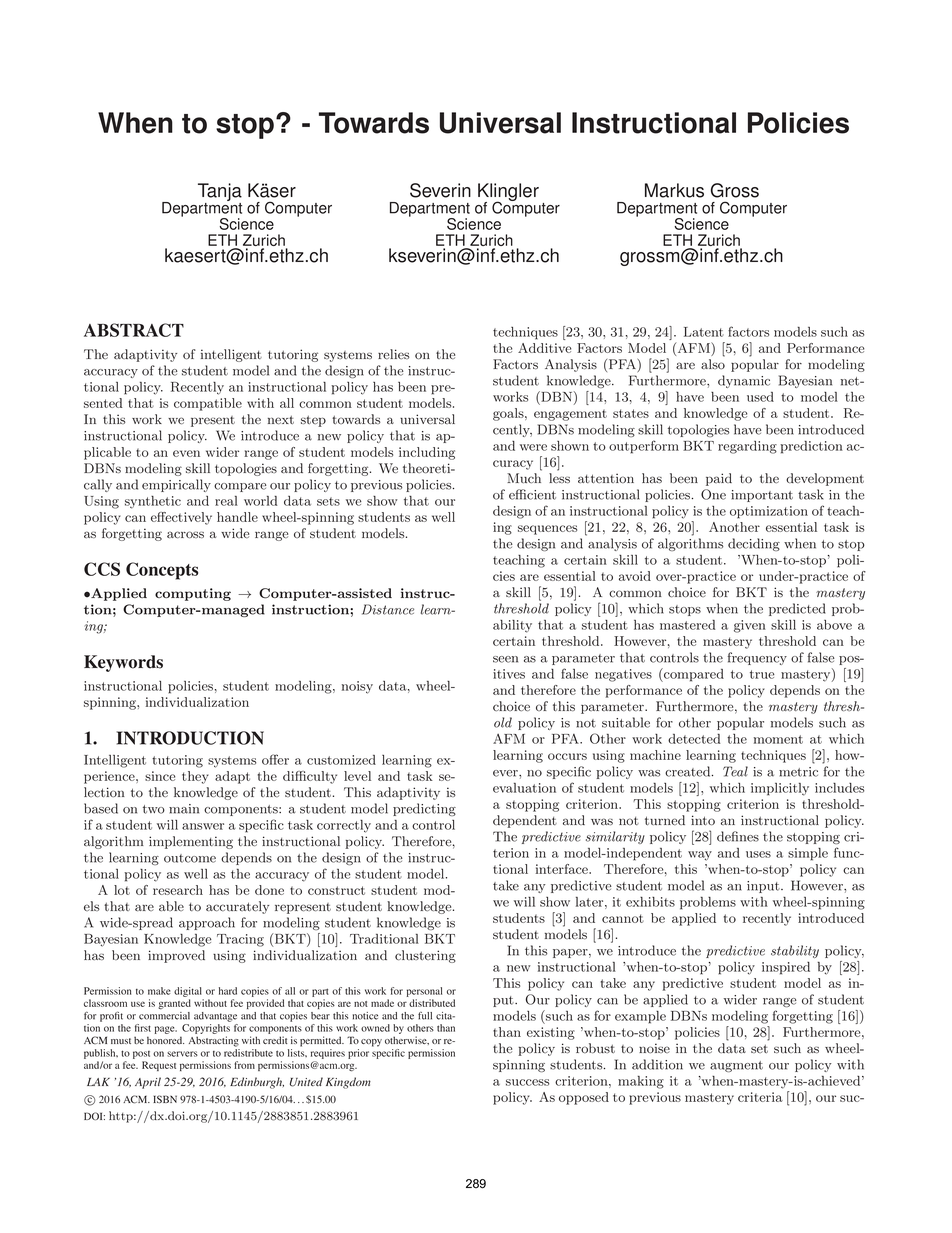 The height and width of the screenshot is (1233, 952). What do you see at coordinates (193, 594) in the screenshot?
I see `computing` at bounding box center [193, 594].
